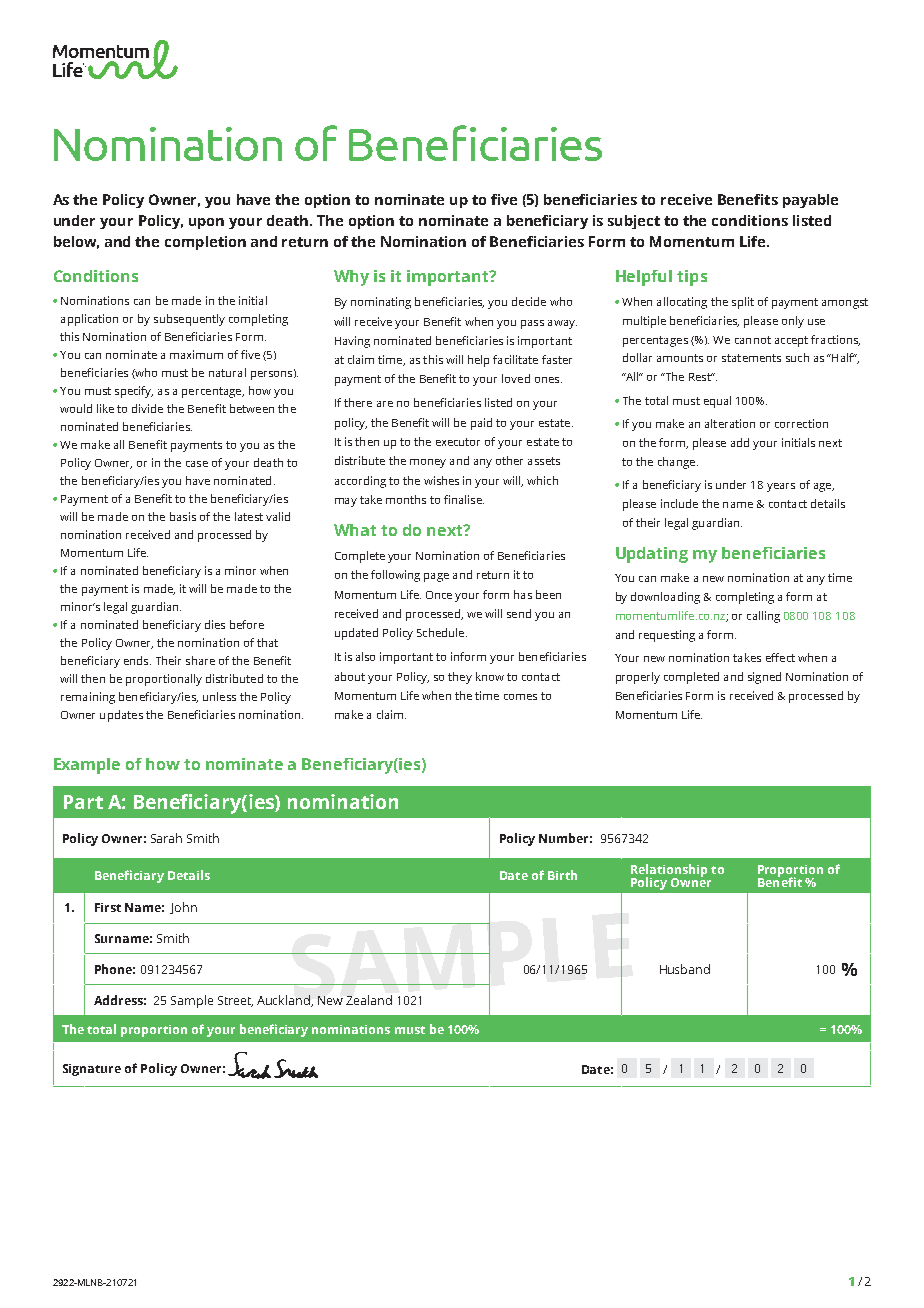 This screenshot has height=1308, width=924. What do you see at coordinates (810, 201) in the screenshot?
I see `payable` at bounding box center [810, 201].
